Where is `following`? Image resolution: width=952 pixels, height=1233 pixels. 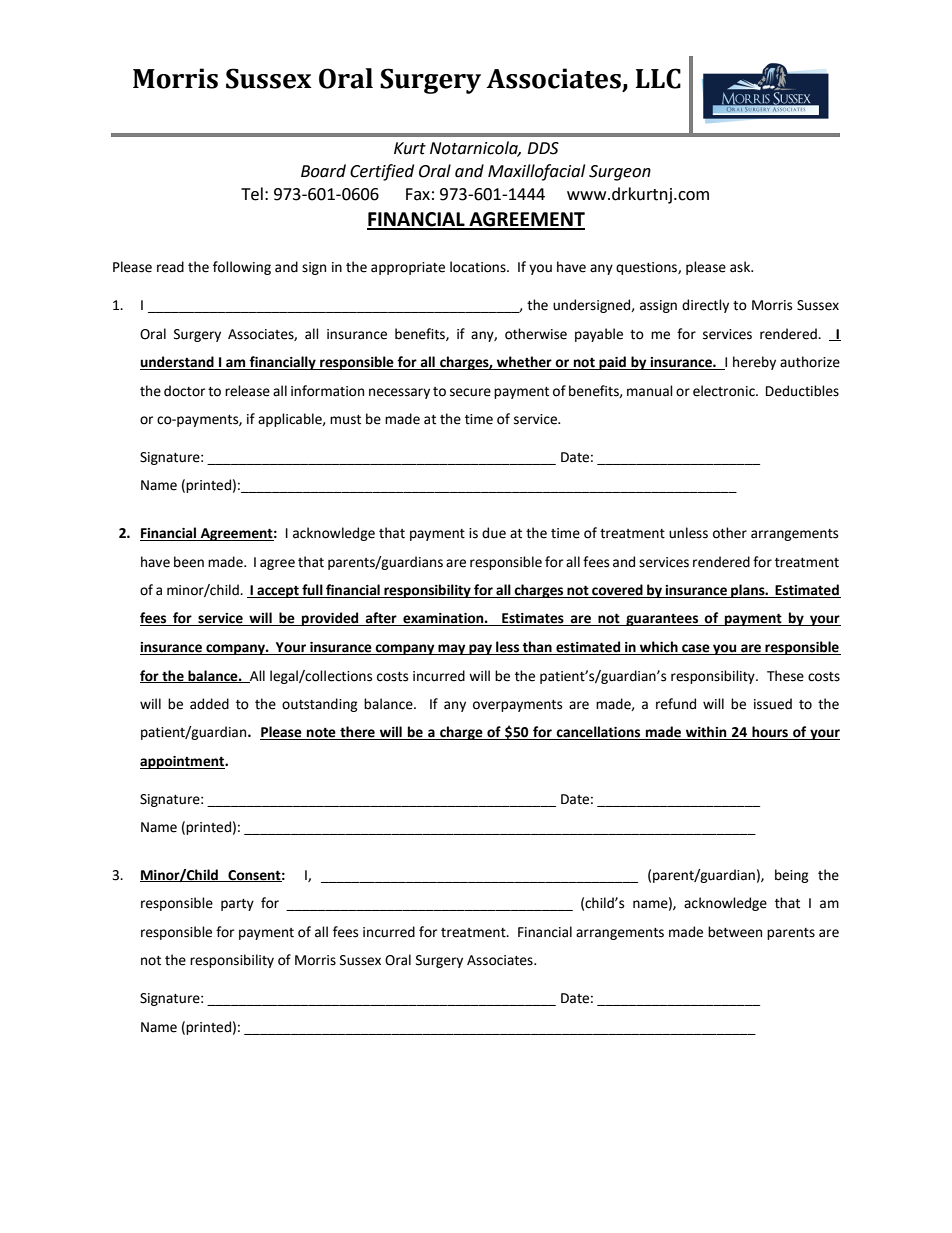
following is located at coordinates (242, 268).
